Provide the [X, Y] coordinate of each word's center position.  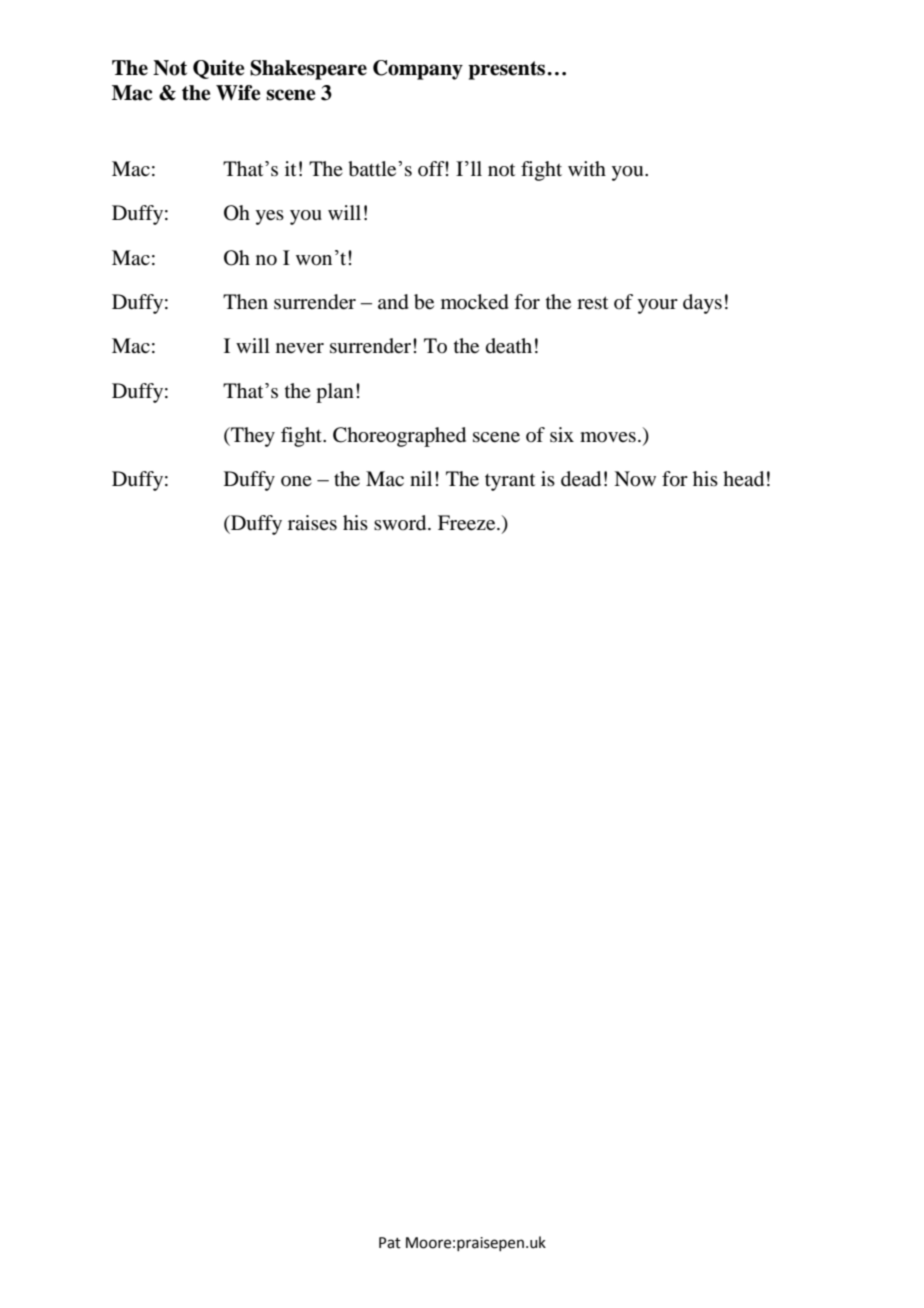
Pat [390, 1243]
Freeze [468, 523]
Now [635, 479]
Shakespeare [308, 70]
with [587, 168]
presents [506, 70]
